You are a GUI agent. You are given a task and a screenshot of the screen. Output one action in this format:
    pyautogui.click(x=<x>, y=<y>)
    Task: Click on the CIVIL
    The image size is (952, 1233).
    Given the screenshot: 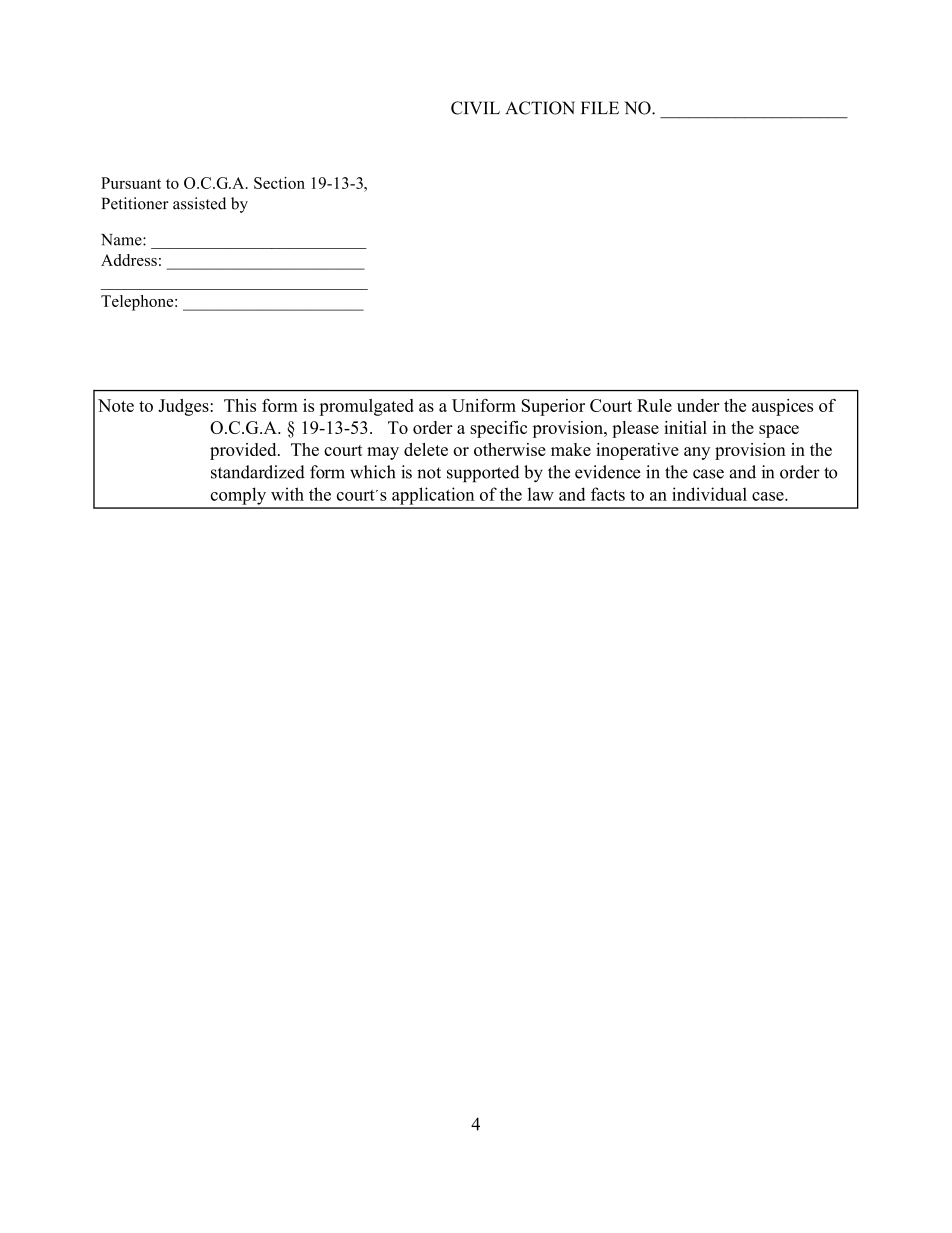 What is the action you would take?
    pyautogui.click(x=475, y=108)
